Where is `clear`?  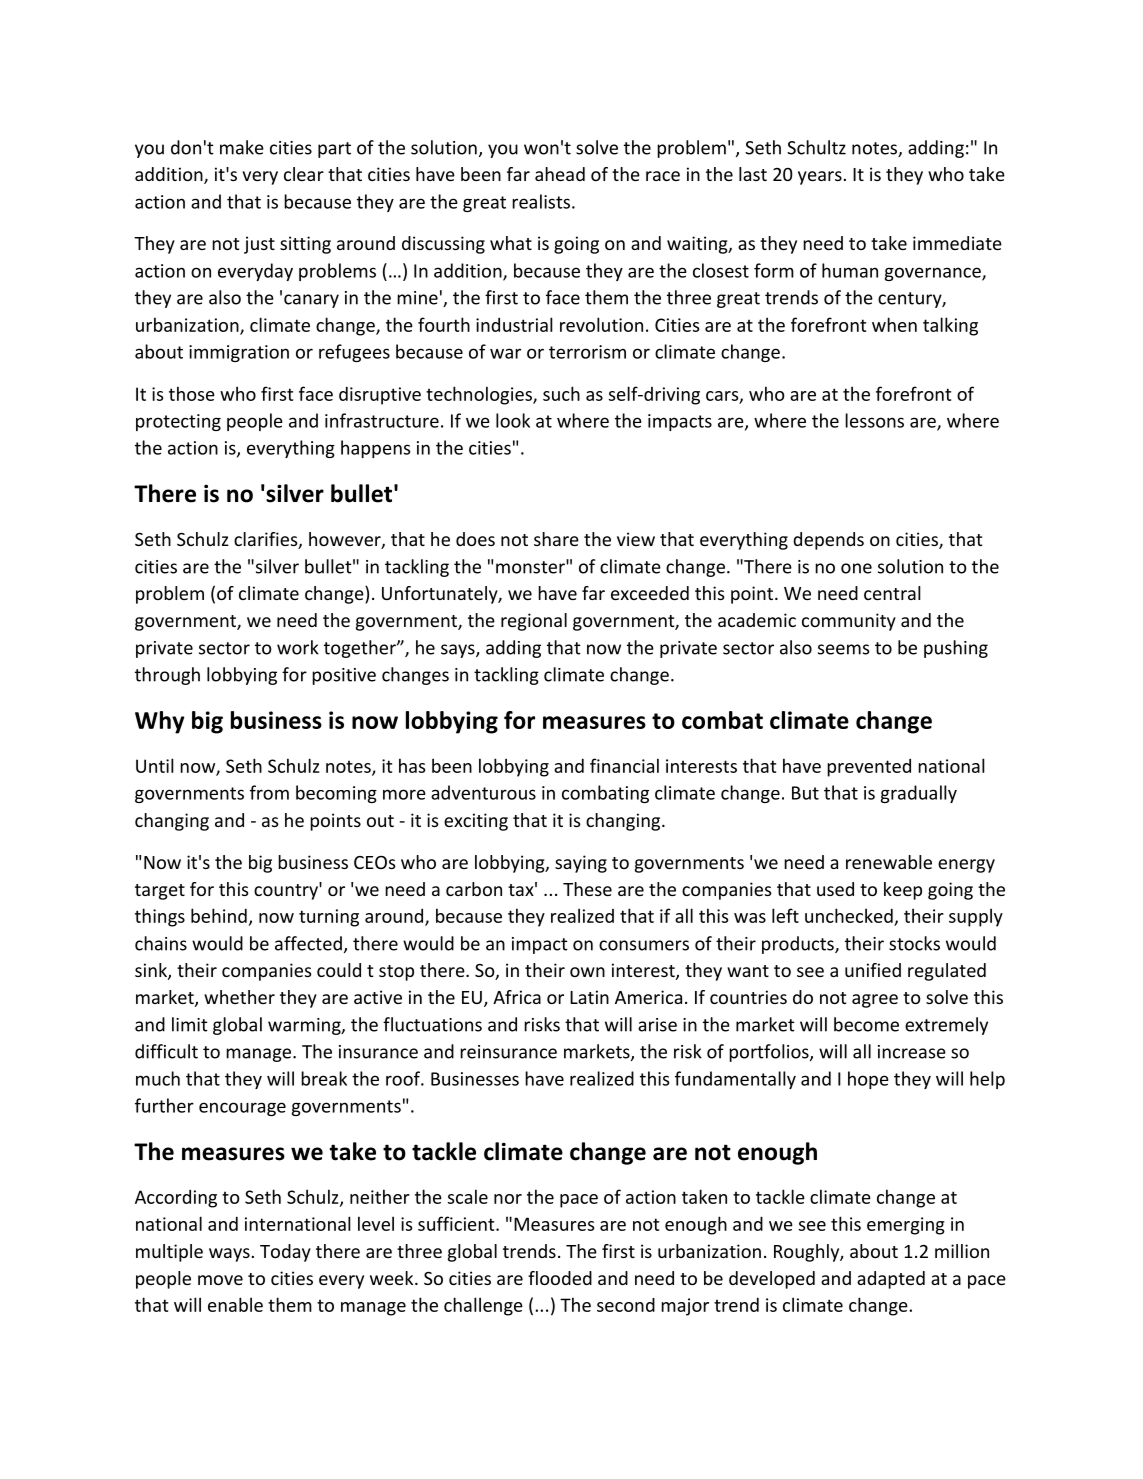 clear is located at coordinates (304, 174).
